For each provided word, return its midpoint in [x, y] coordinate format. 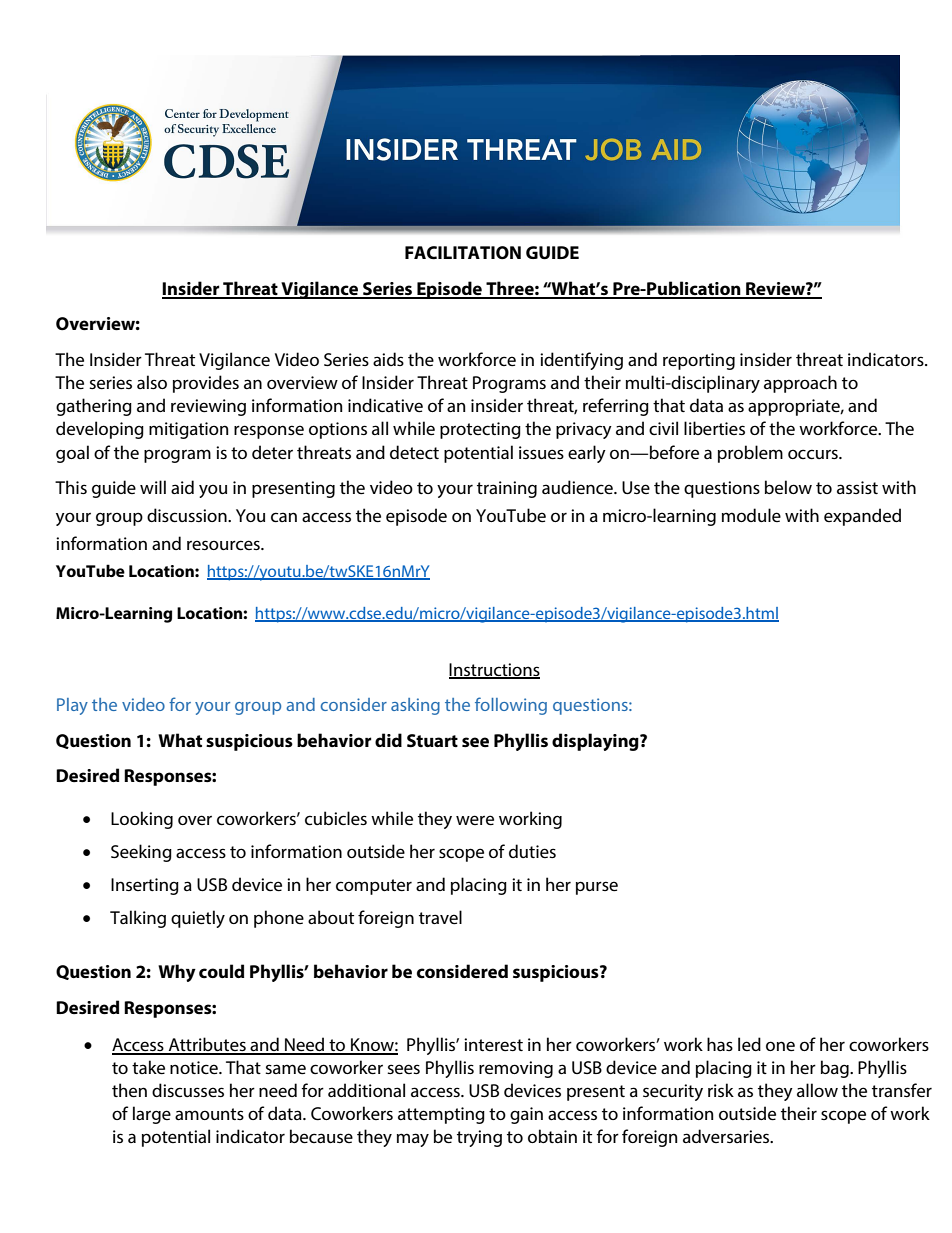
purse [597, 888]
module [751, 515]
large [152, 1115]
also [152, 382]
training [507, 489]
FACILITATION [463, 253]
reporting [699, 361]
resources [224, 545]
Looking [142, 820]
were [475, 820]
